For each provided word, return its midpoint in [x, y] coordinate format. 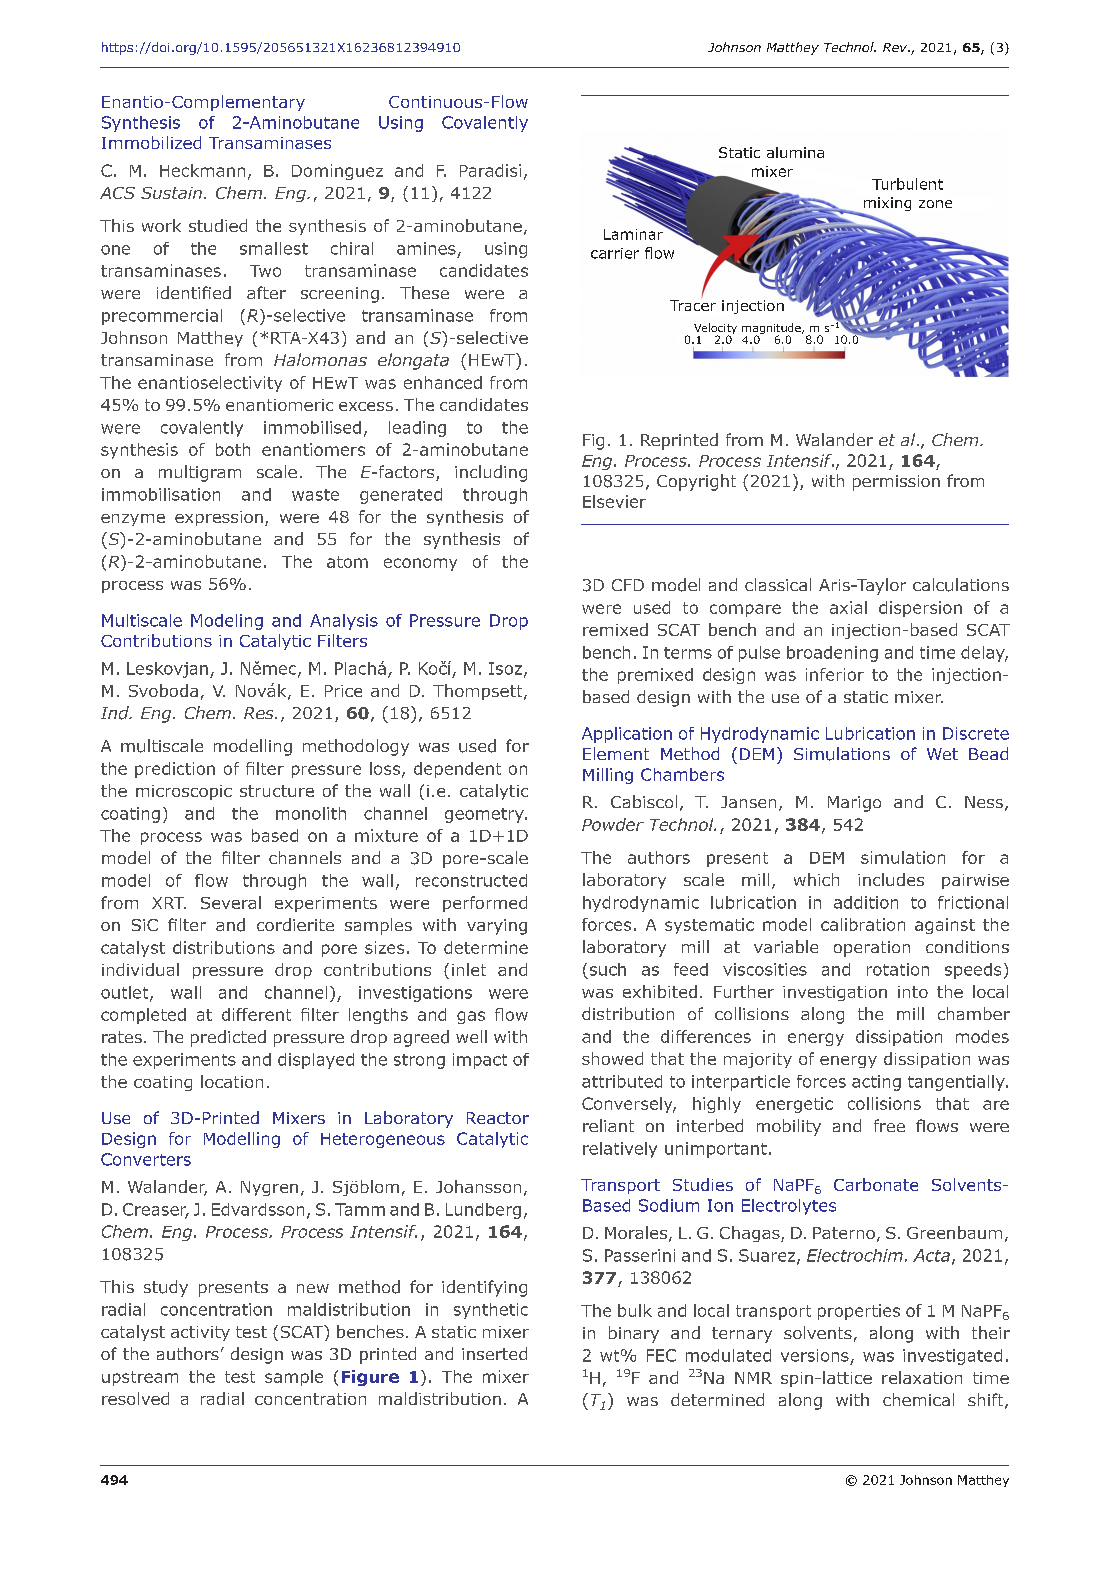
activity [200, 1333]
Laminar [635, 233]
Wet [942, 754]
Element [616, 753]
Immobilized [151, 142]
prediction [175, 770]
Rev [896, 47]
